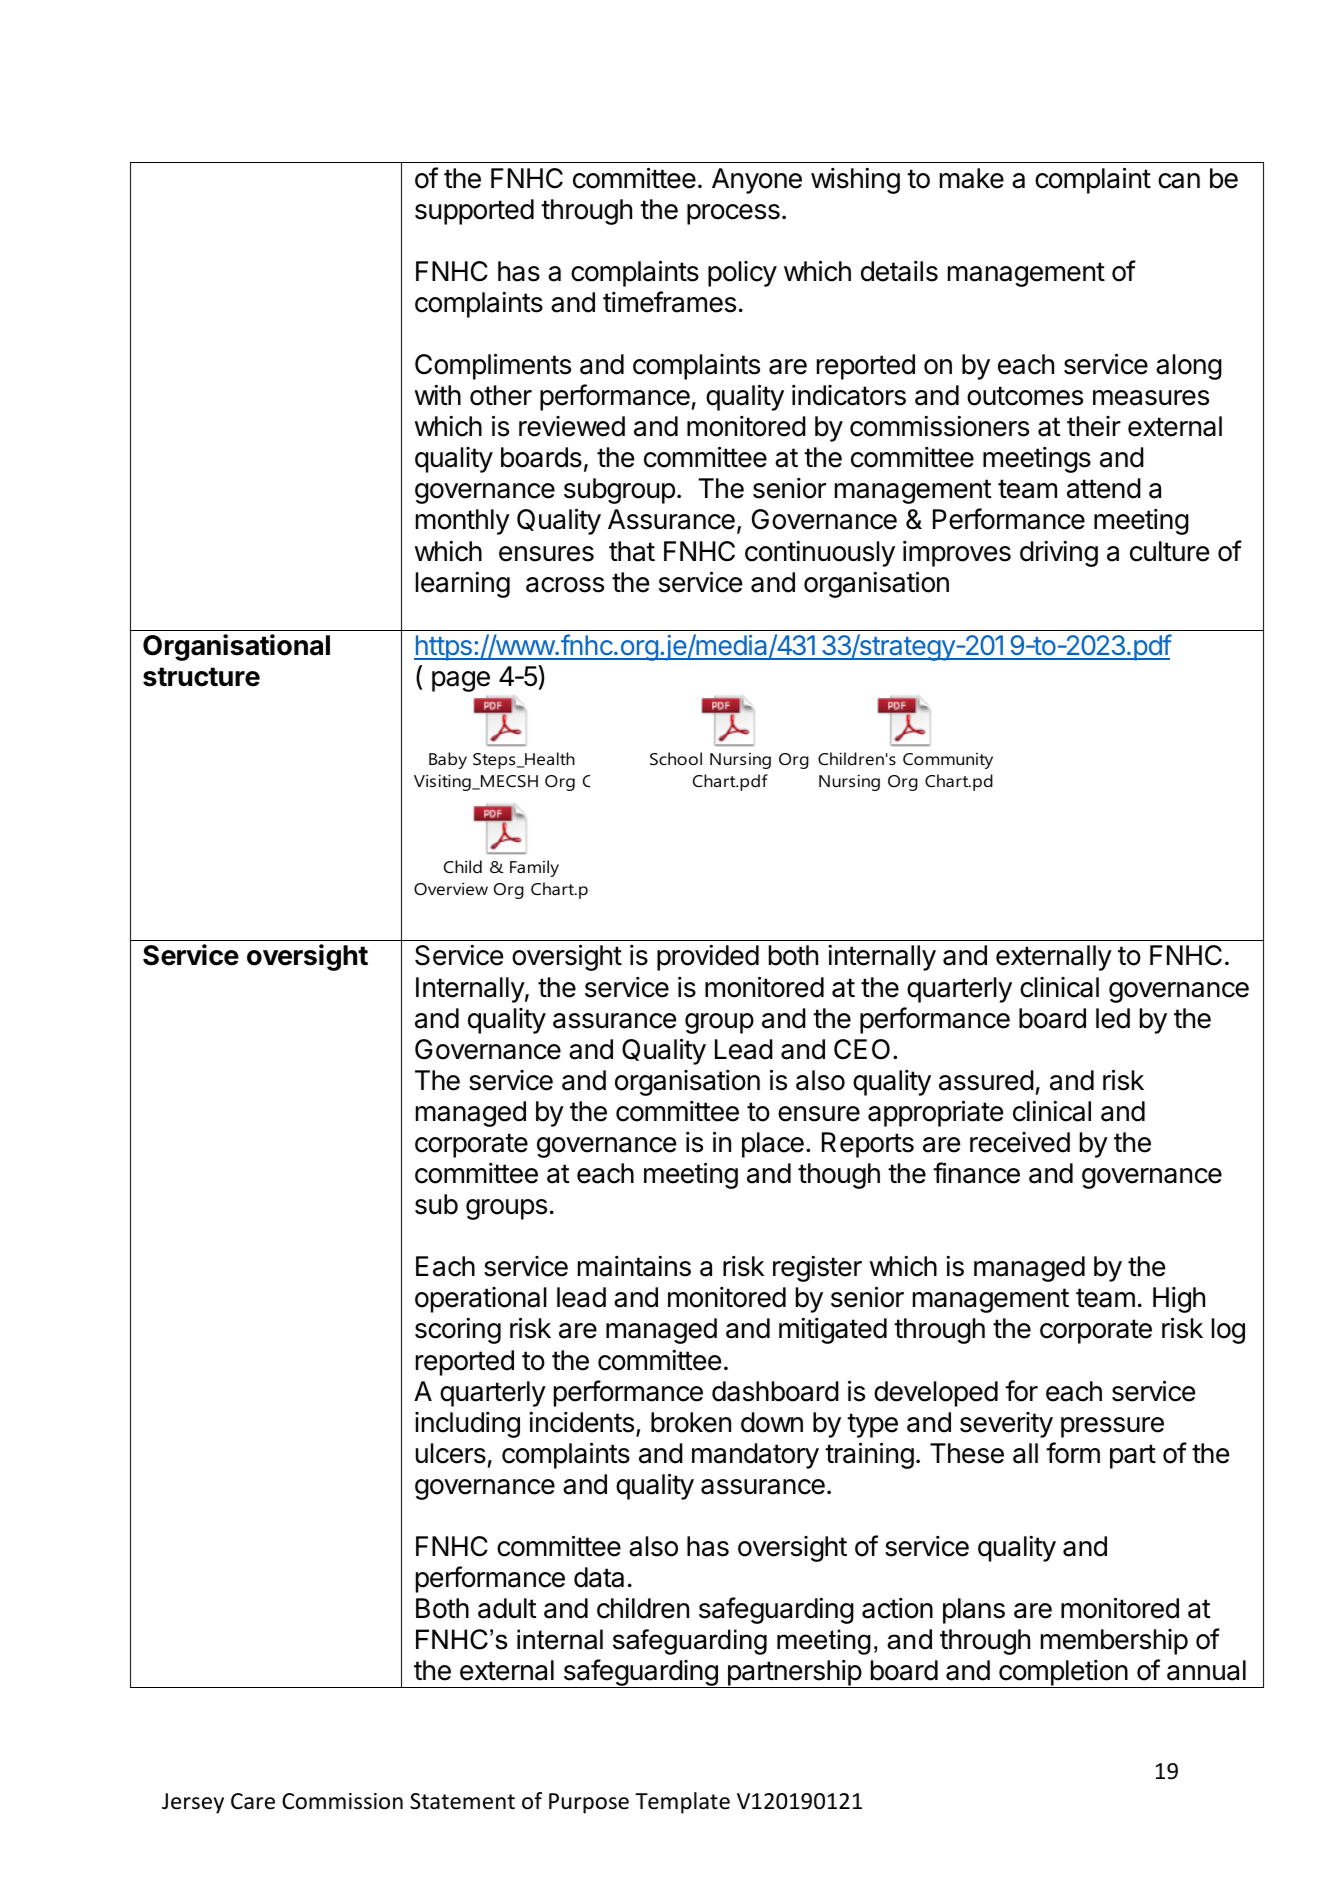 This page has width=1341, height=1896. What do you see at coordinates (253, 1801) in the page?
I see `Care` at bounding box center [253, 1801].
